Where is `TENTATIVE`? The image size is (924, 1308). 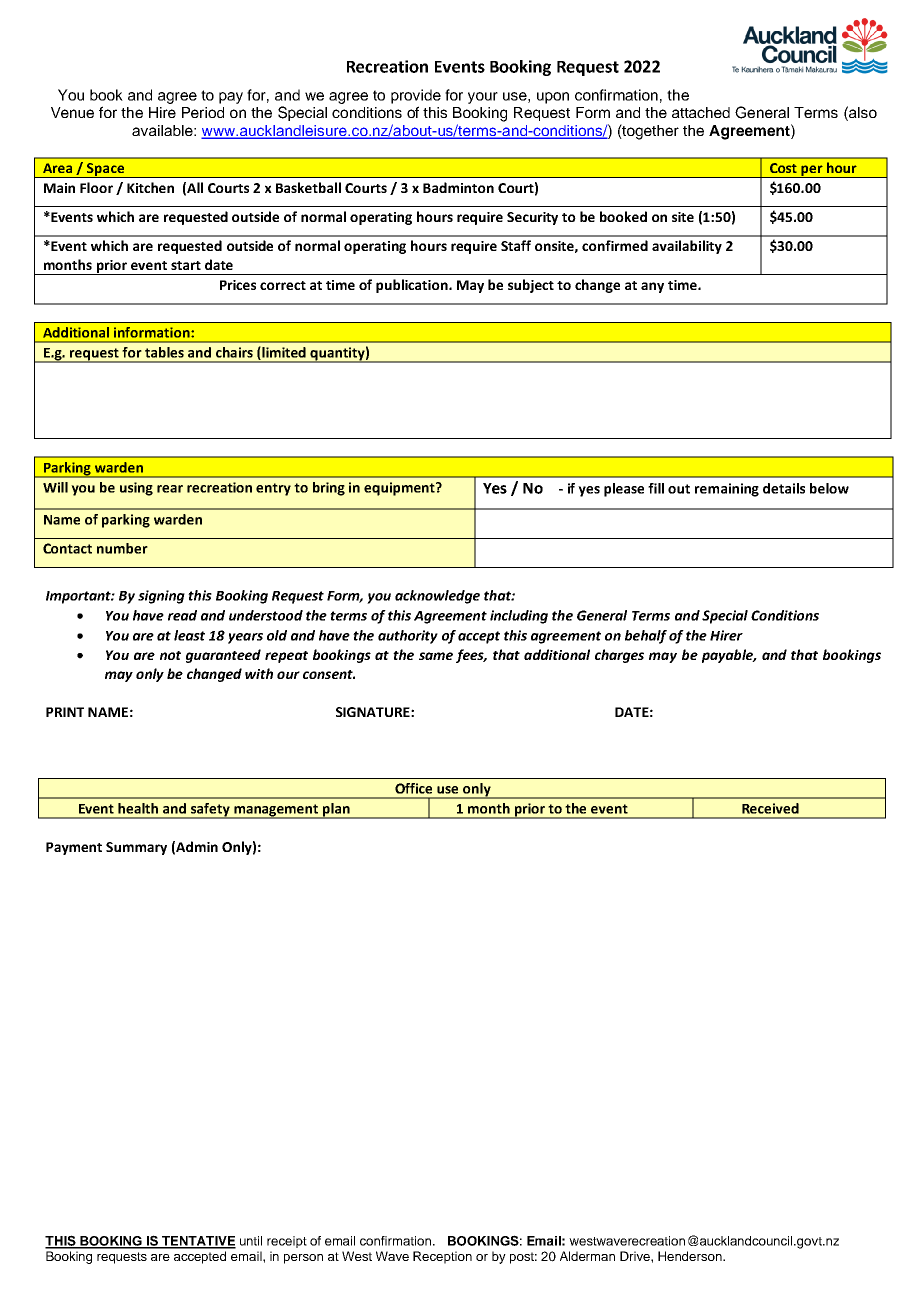
TENTATIVE is located at coordinates (198, 1242).
